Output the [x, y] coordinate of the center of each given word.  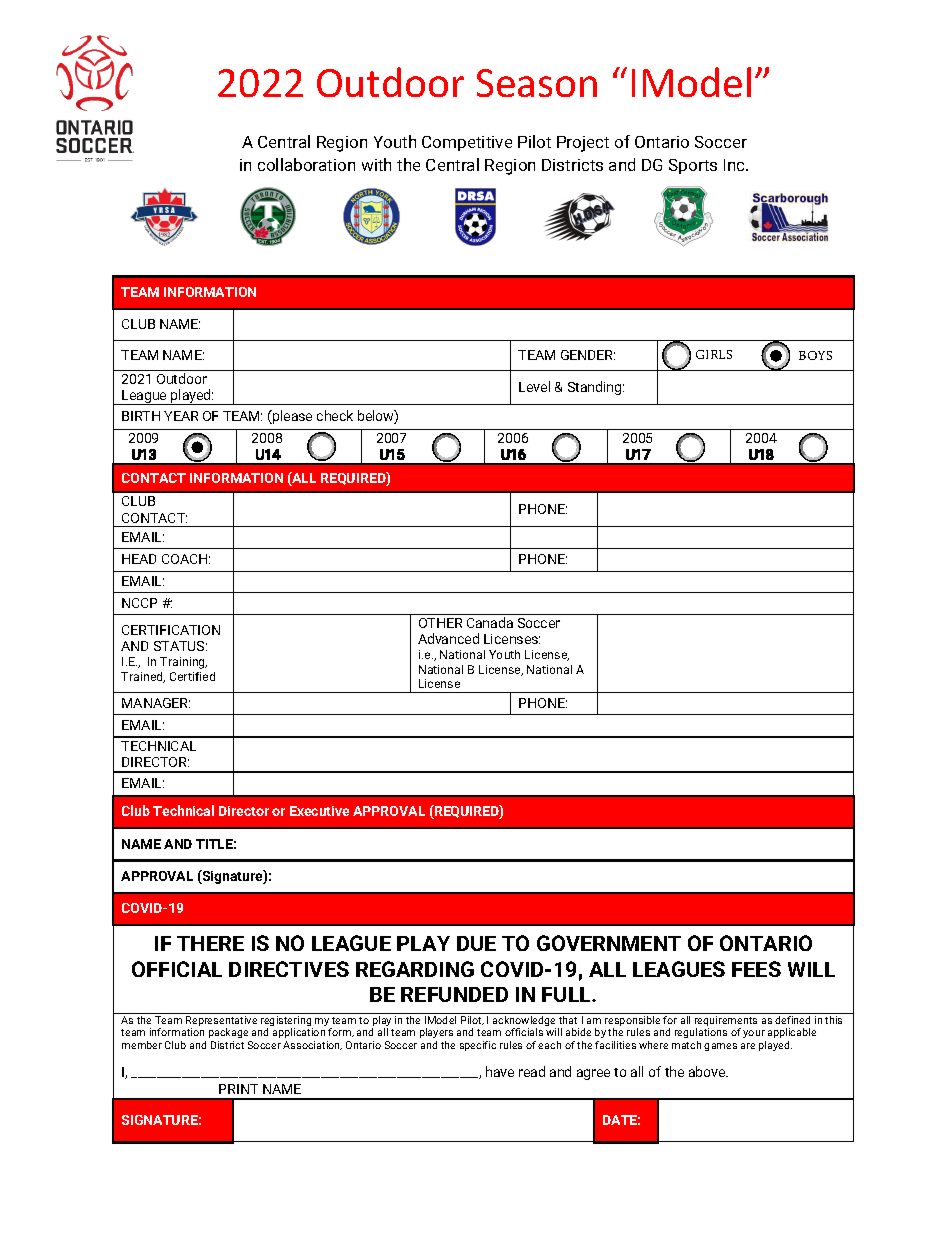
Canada [490, 622]
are [748, 1046]
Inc [736, 165]
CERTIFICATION [171, 630]
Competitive [467, 143]
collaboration [306, 164]
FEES [756, 969]
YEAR [181, 416]
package [230, 1035]
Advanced [448, 638]
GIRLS [714, 354]
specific [478, 1046]
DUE [476, 943]
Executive [319, 811]
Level [534, 386]
